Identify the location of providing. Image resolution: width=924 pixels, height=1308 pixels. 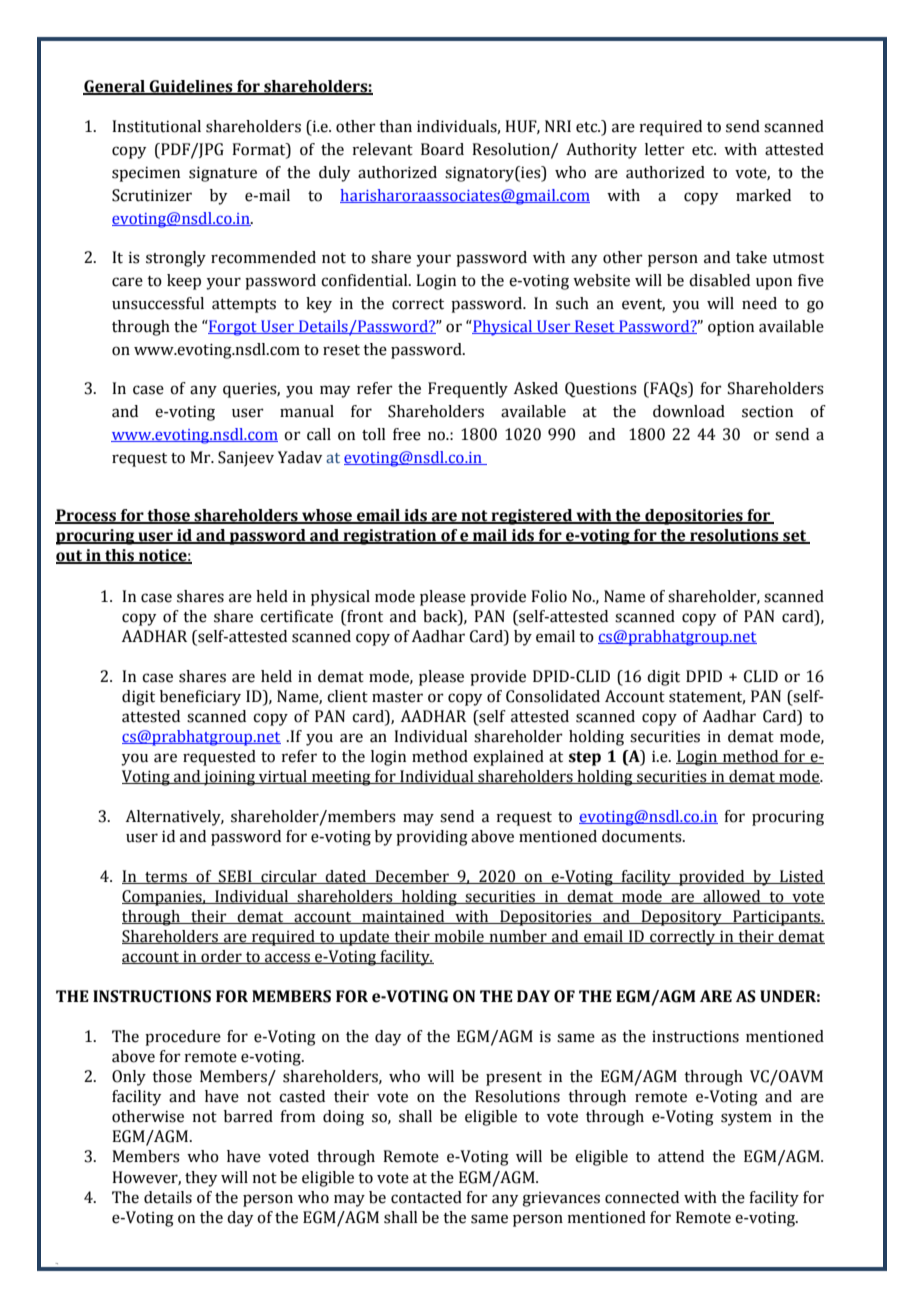
(432, 838).
